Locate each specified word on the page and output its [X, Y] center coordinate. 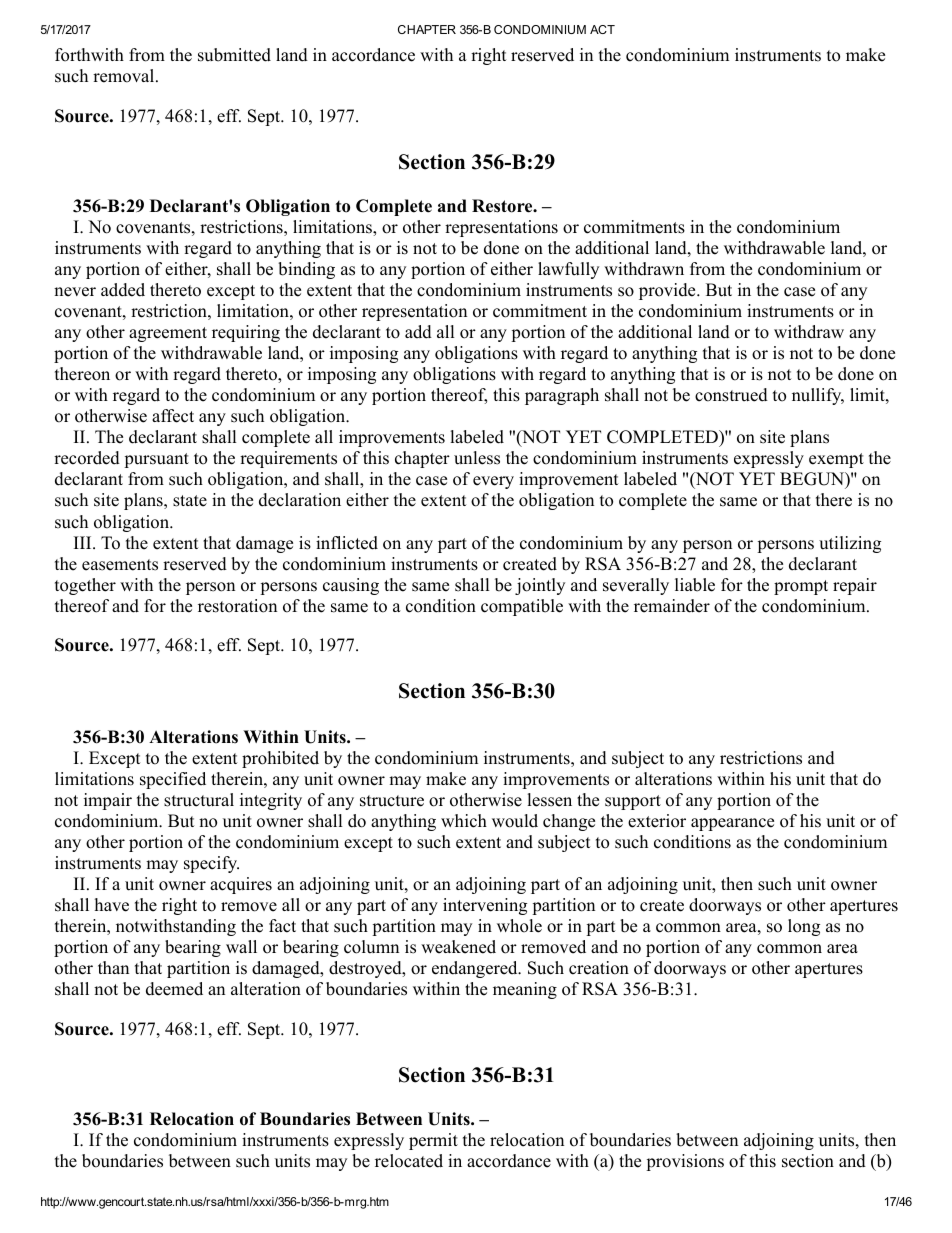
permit [433, 1141]
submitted [234, 55]
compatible [522, 607]
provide [668, 291]
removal [125, 76]
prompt [801, 587]
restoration [237, 606]
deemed [174, 989]
